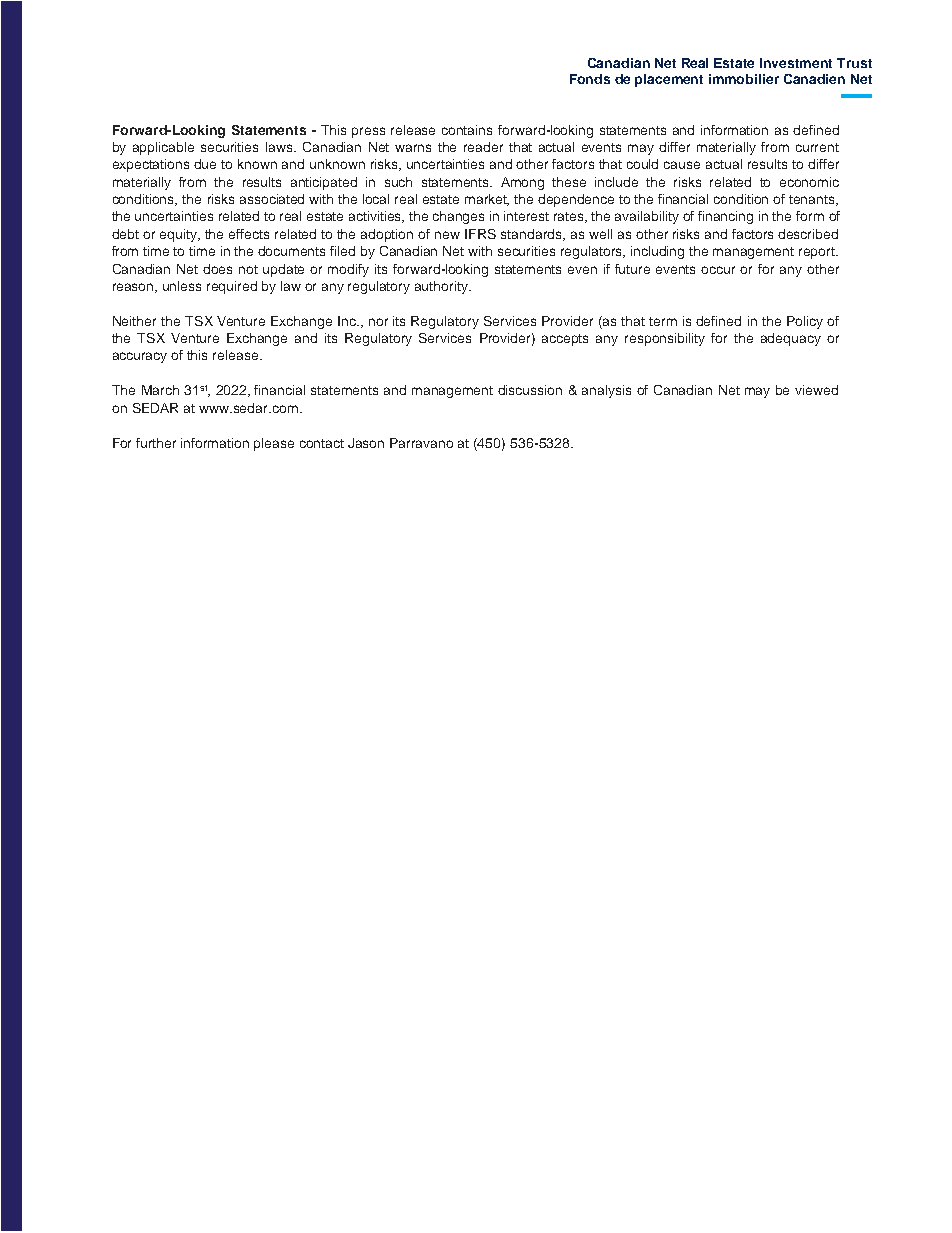  What do you see at coordinates (809, 182) in the document?
I see `economic` at bounding box center [809, 182].
